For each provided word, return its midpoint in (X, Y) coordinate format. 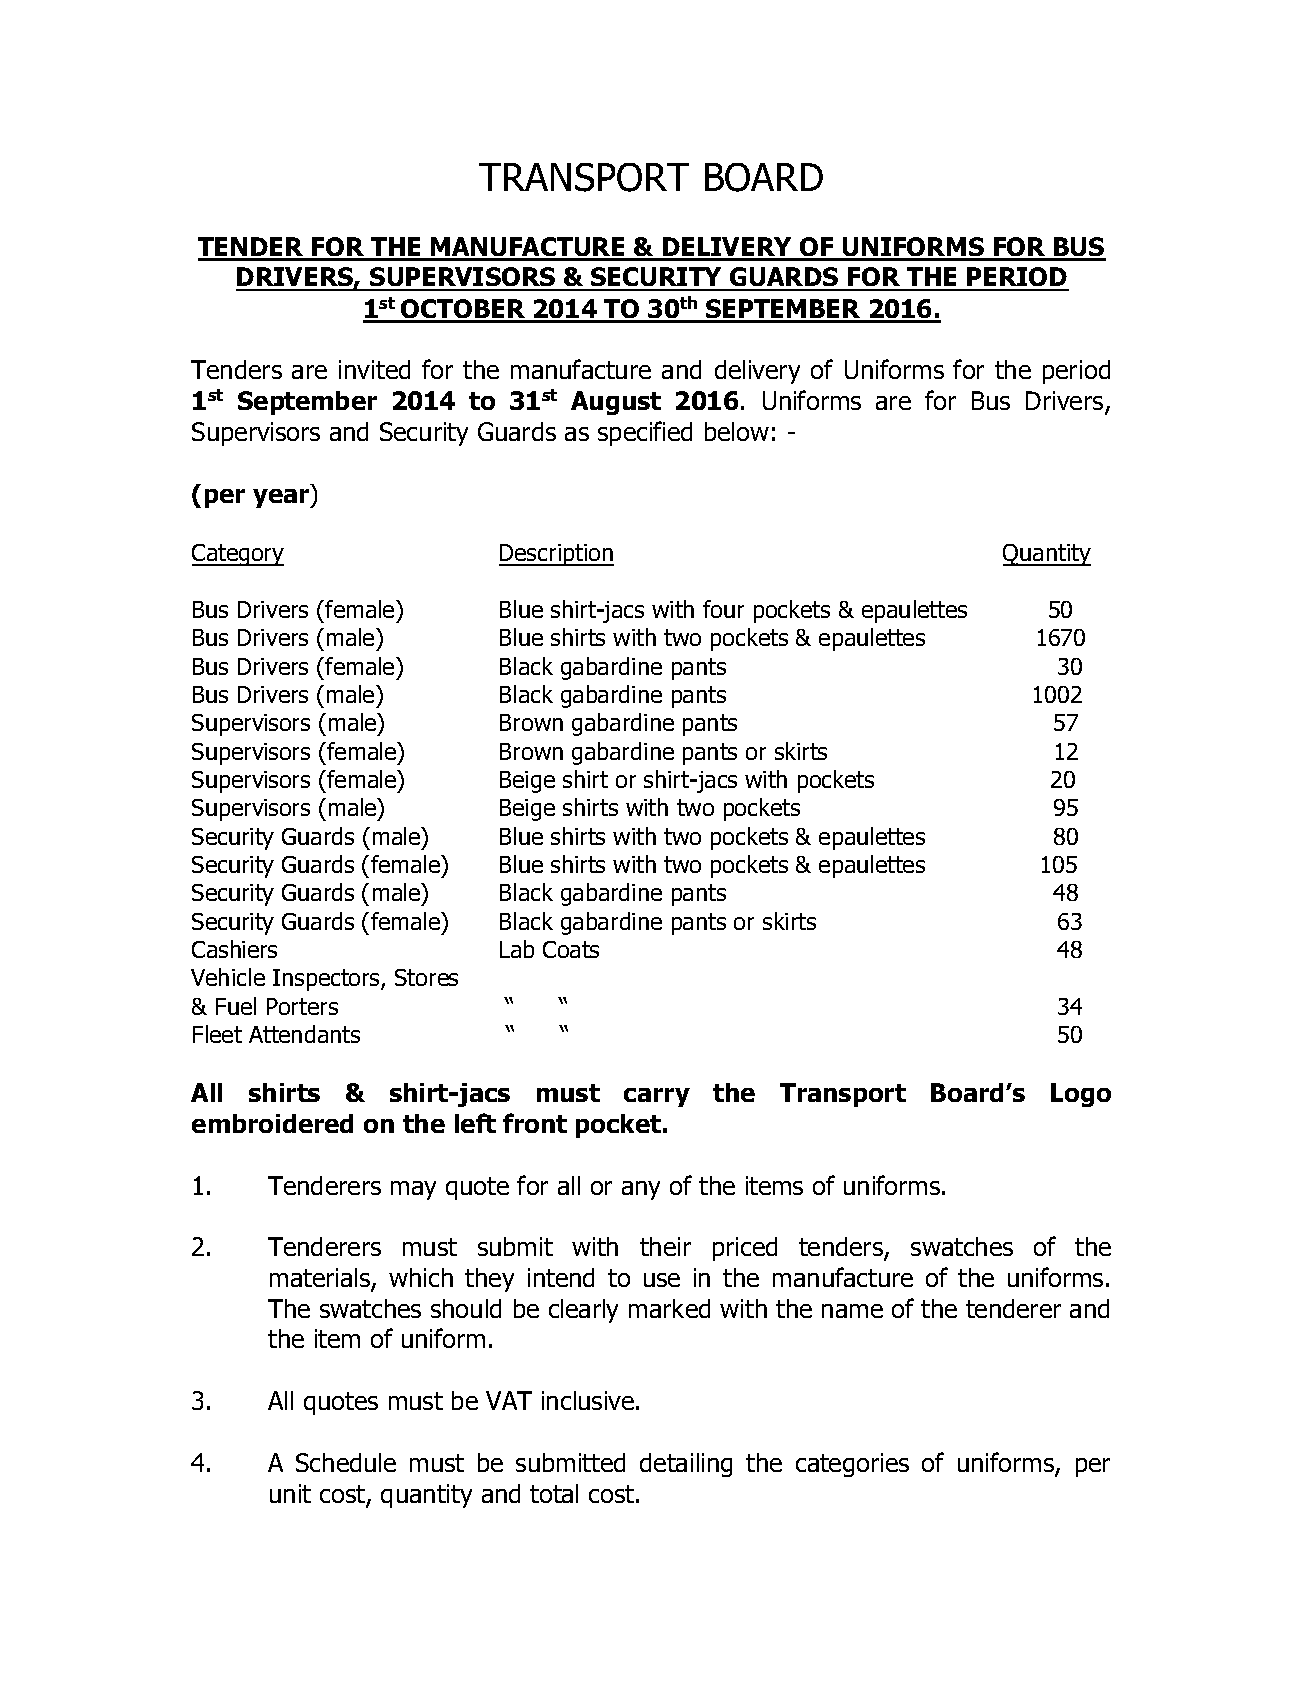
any (641, 1190)
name (852, 1311)
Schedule (346, 1462)
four (723, 609)
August (616, 403)
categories (852, 1465)
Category (238, 555)
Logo (1081, 1095)
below (737, 431)
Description (556, 555)
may (413, 1190)
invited (374, 369)
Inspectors (327, 980)
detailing (686, 1465)
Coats (571, 949)
